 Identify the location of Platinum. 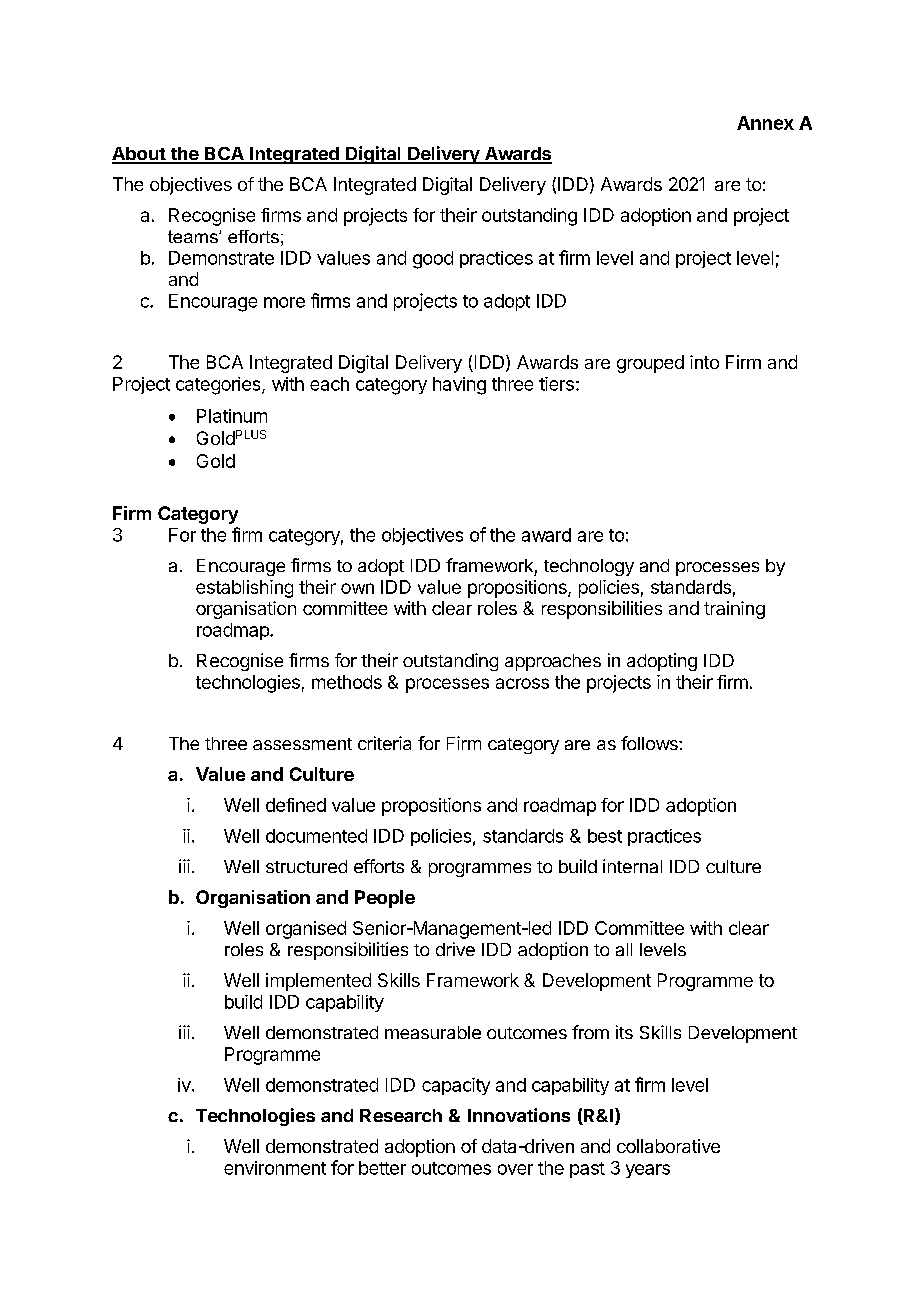
(232, 416).
